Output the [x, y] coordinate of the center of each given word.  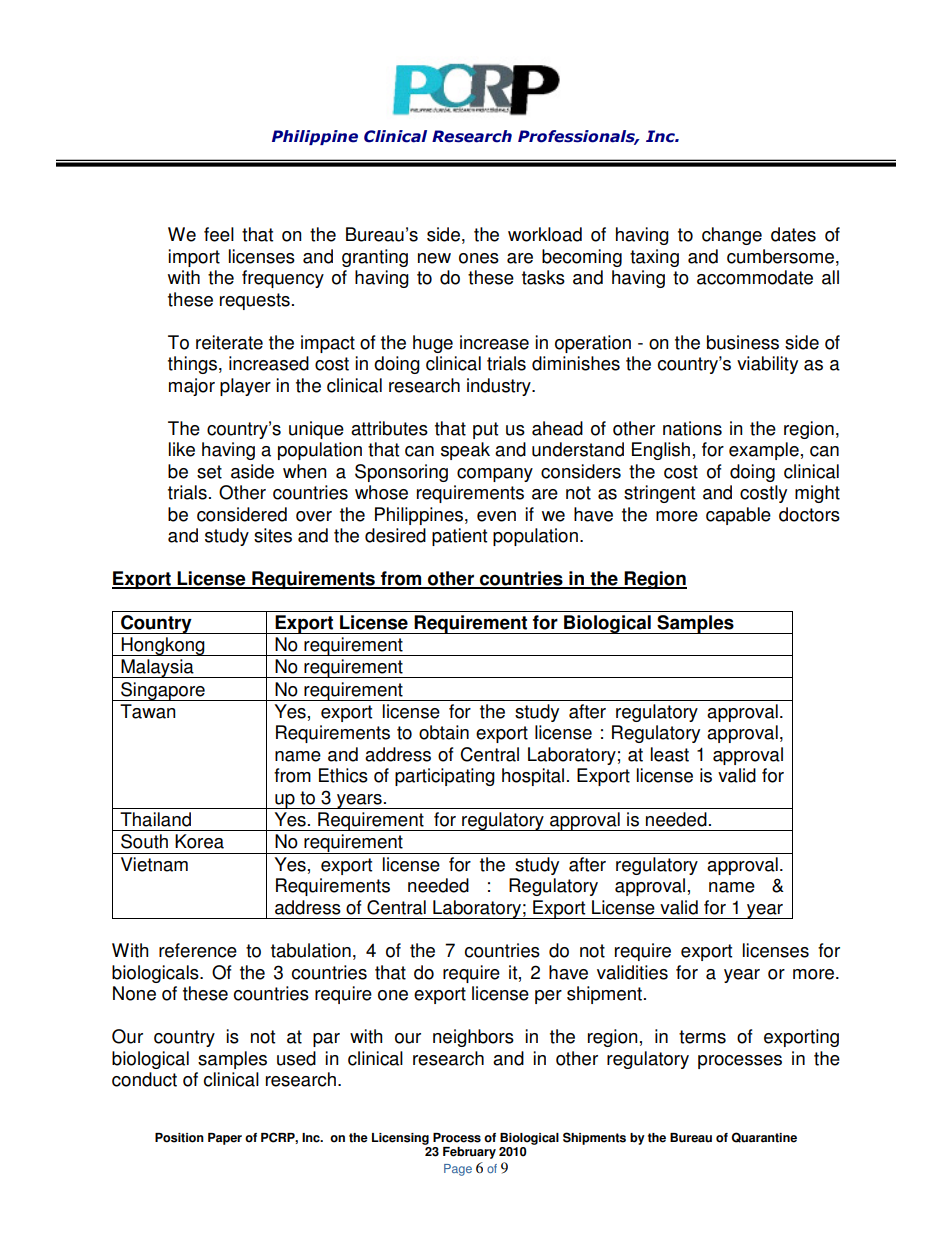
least [670, 754]
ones [479, 258]
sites [273, 535]
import [194, 258]
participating [445, 777]
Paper [225, 1139]
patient [459, 537]
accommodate [755, 277]
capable [738, 516]
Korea [199, 841]
